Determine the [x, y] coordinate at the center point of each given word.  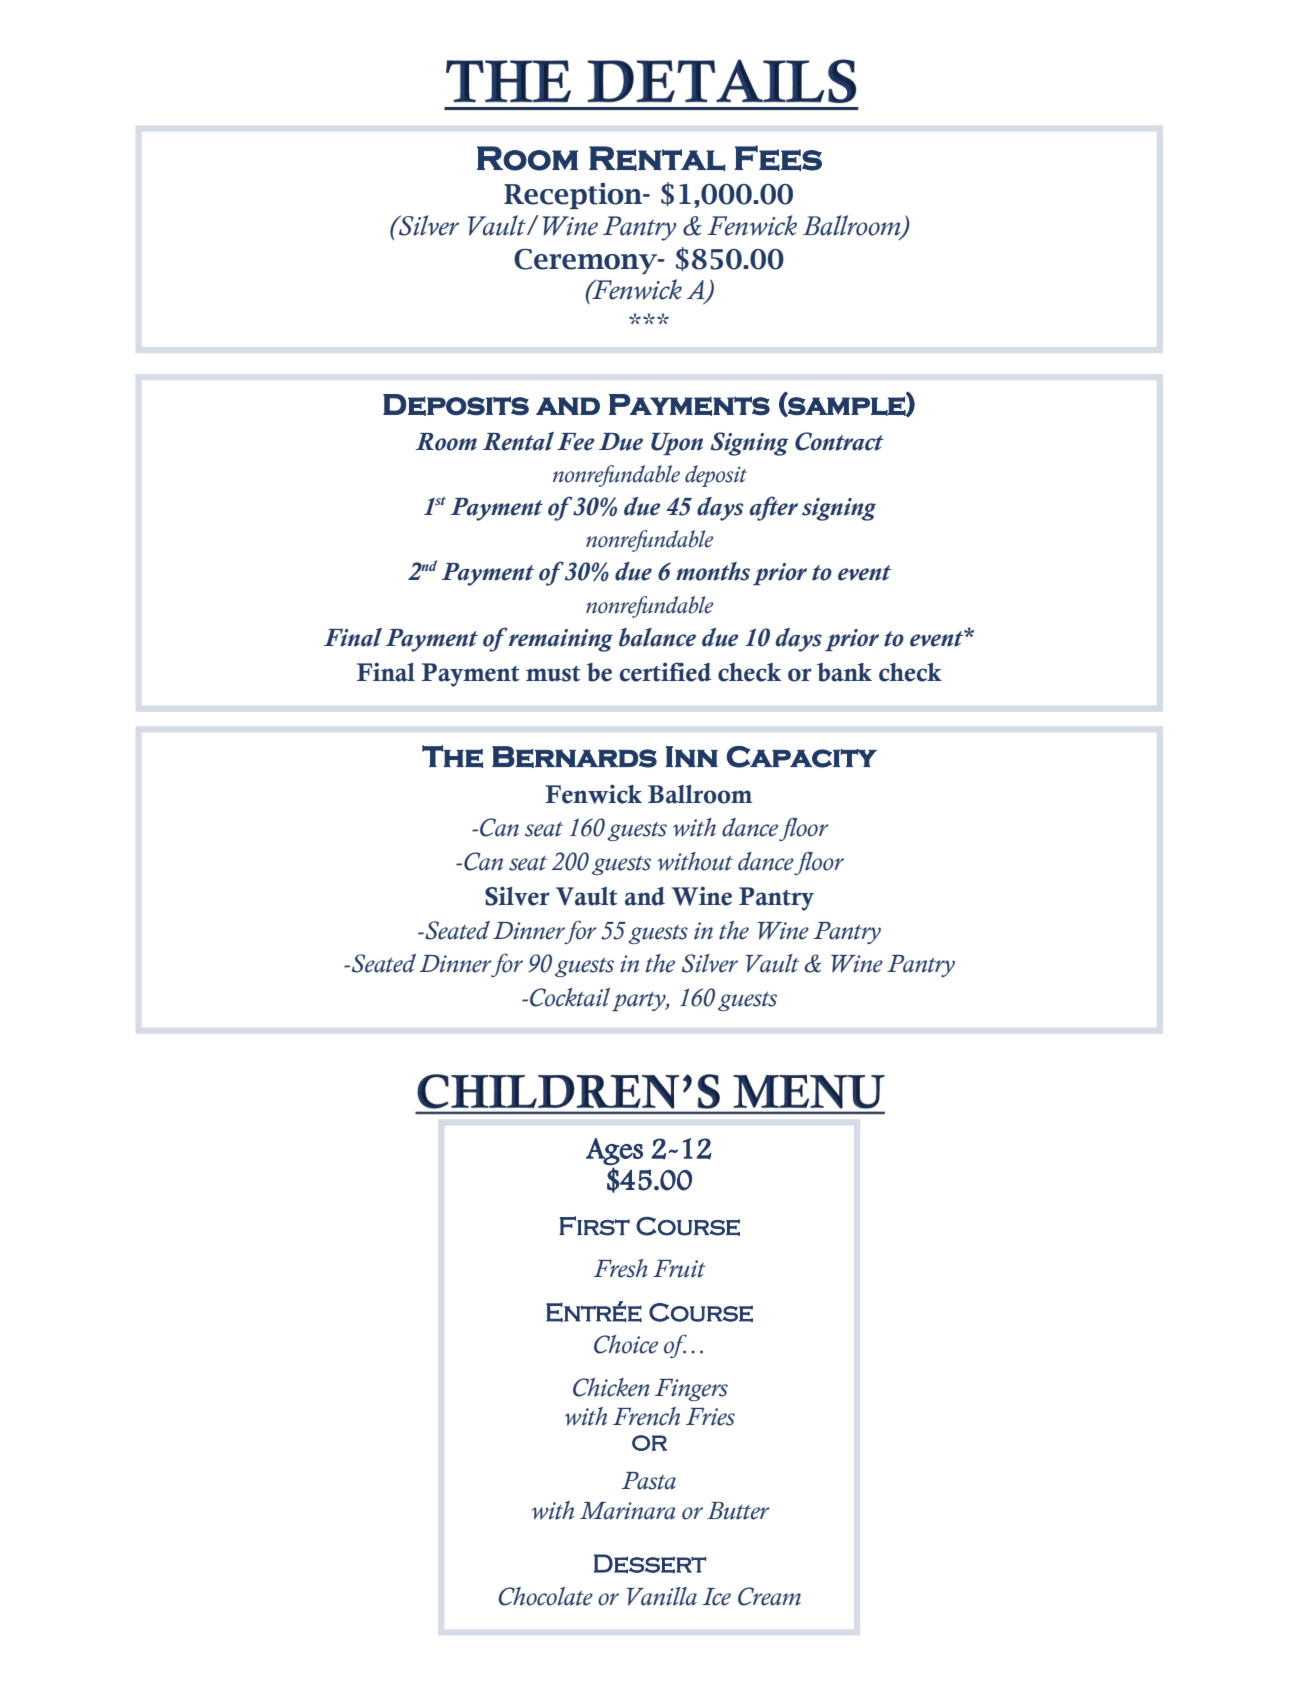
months [713, 571]
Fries [710, 1416]
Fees [778, 158]
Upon [677, 444]
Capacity [802, 757]
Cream [769, 1596]
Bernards [574, 757]
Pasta [649, 1481]
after [774, 508]
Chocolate [545, 1596]
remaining [559, 640]
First [594, 1226]
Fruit [679, 1268]
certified [665, 672]
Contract [839, 441]
